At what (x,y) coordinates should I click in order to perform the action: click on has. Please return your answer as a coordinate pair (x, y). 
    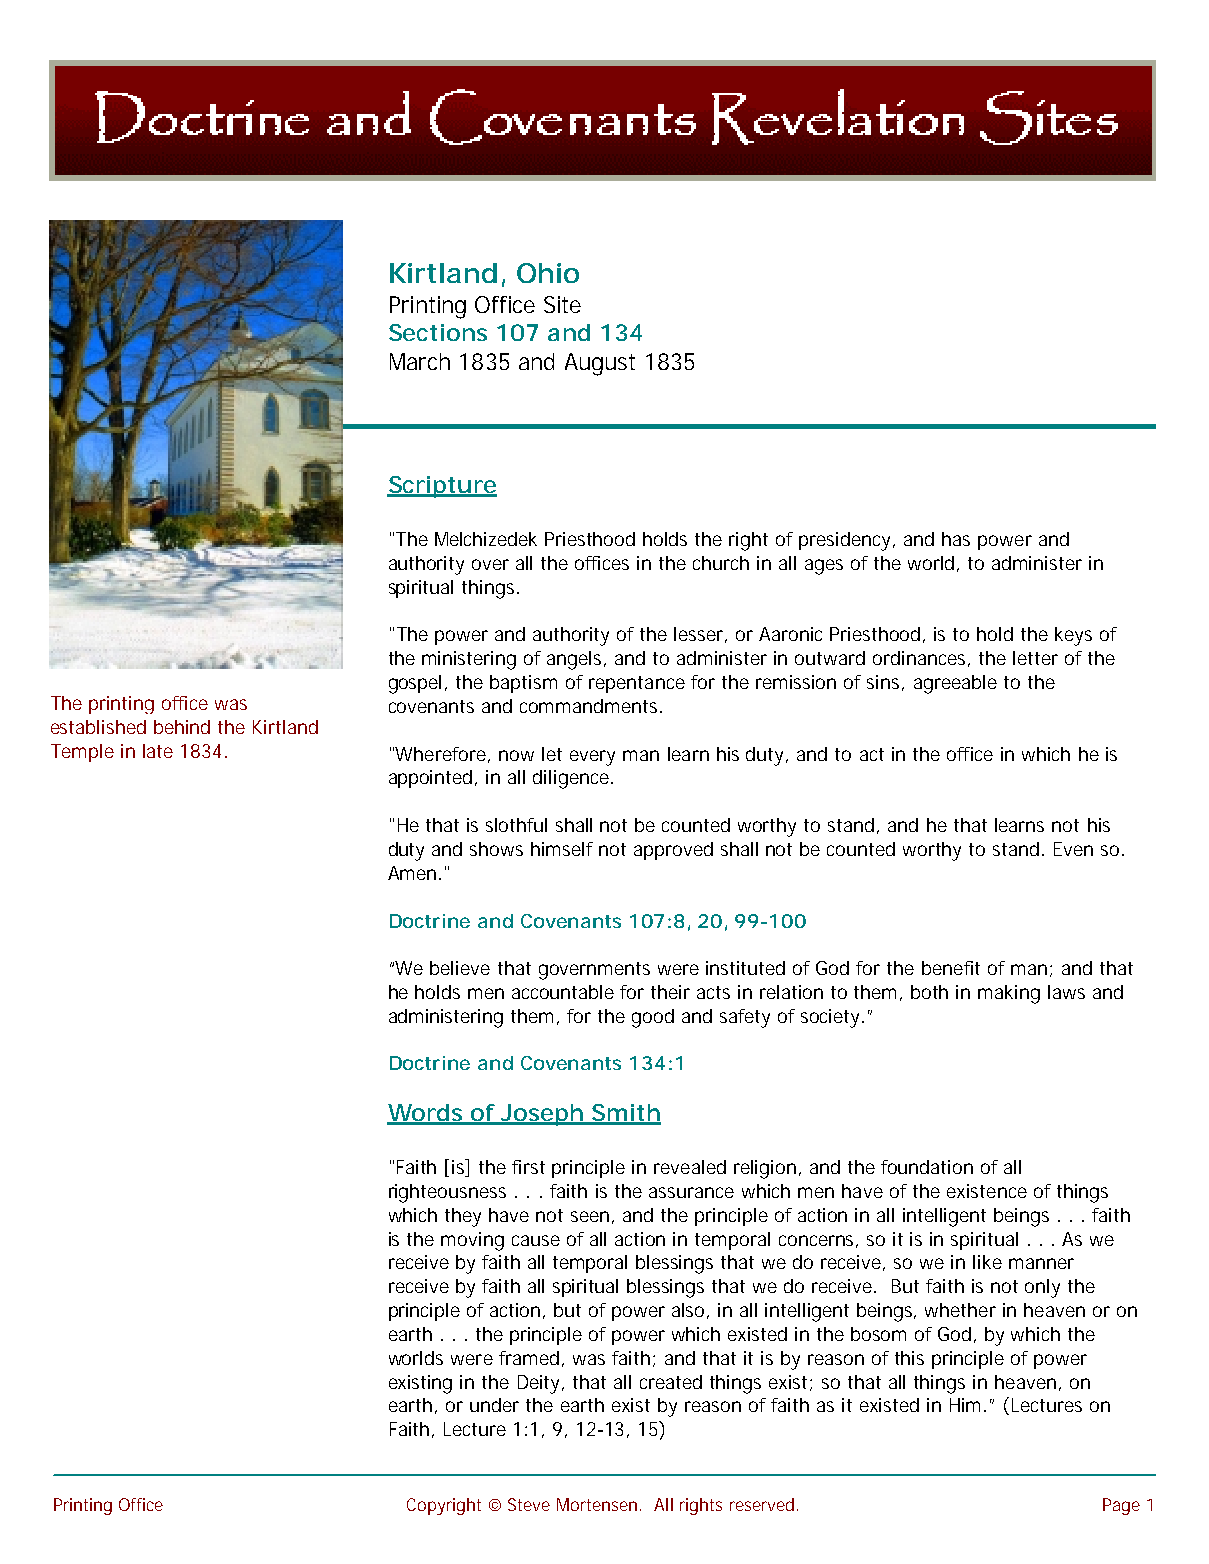
    Looking at the image, I should click on (956, 539).
